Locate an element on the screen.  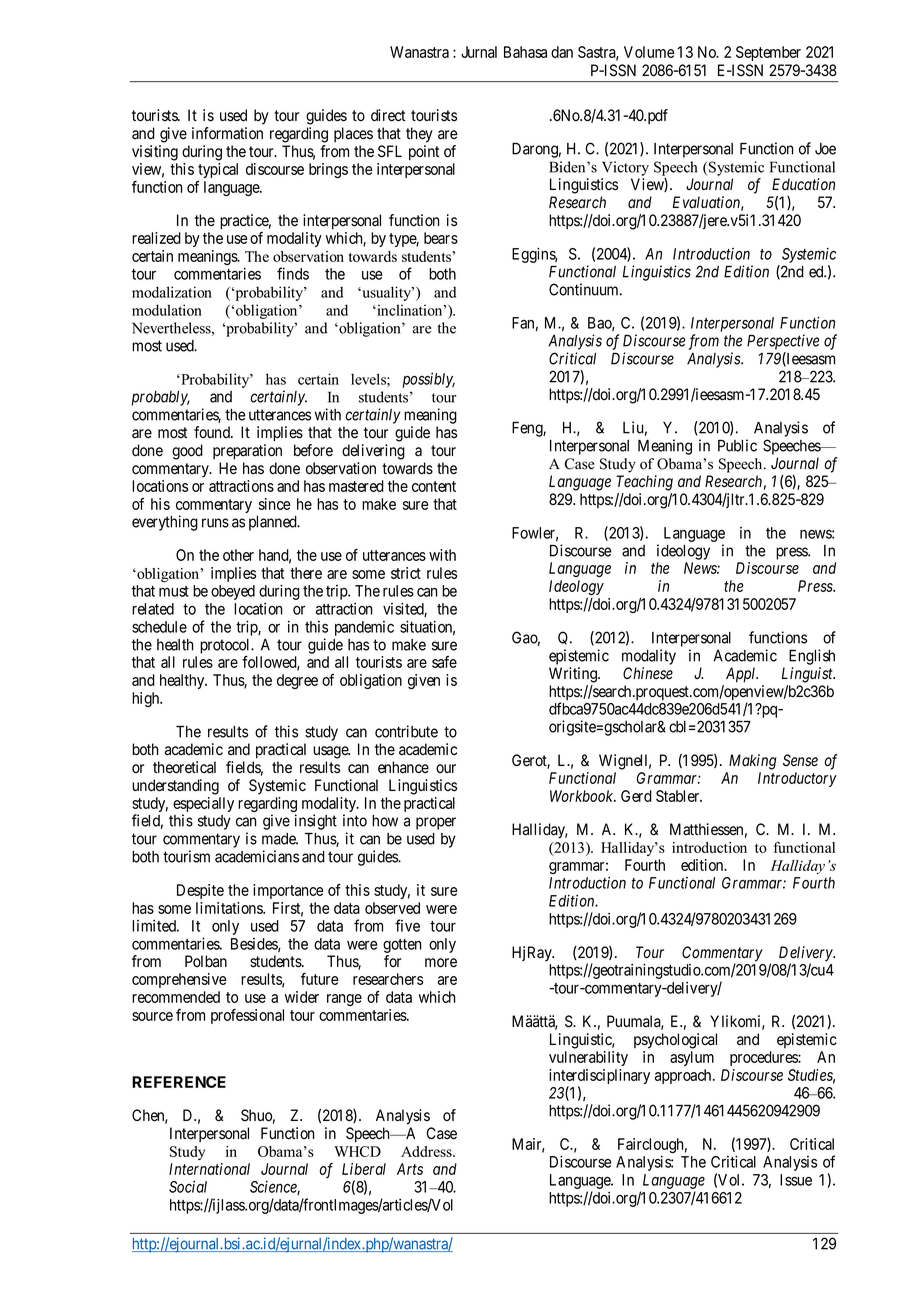
Bahasa is located at coordinates (525, 52).
